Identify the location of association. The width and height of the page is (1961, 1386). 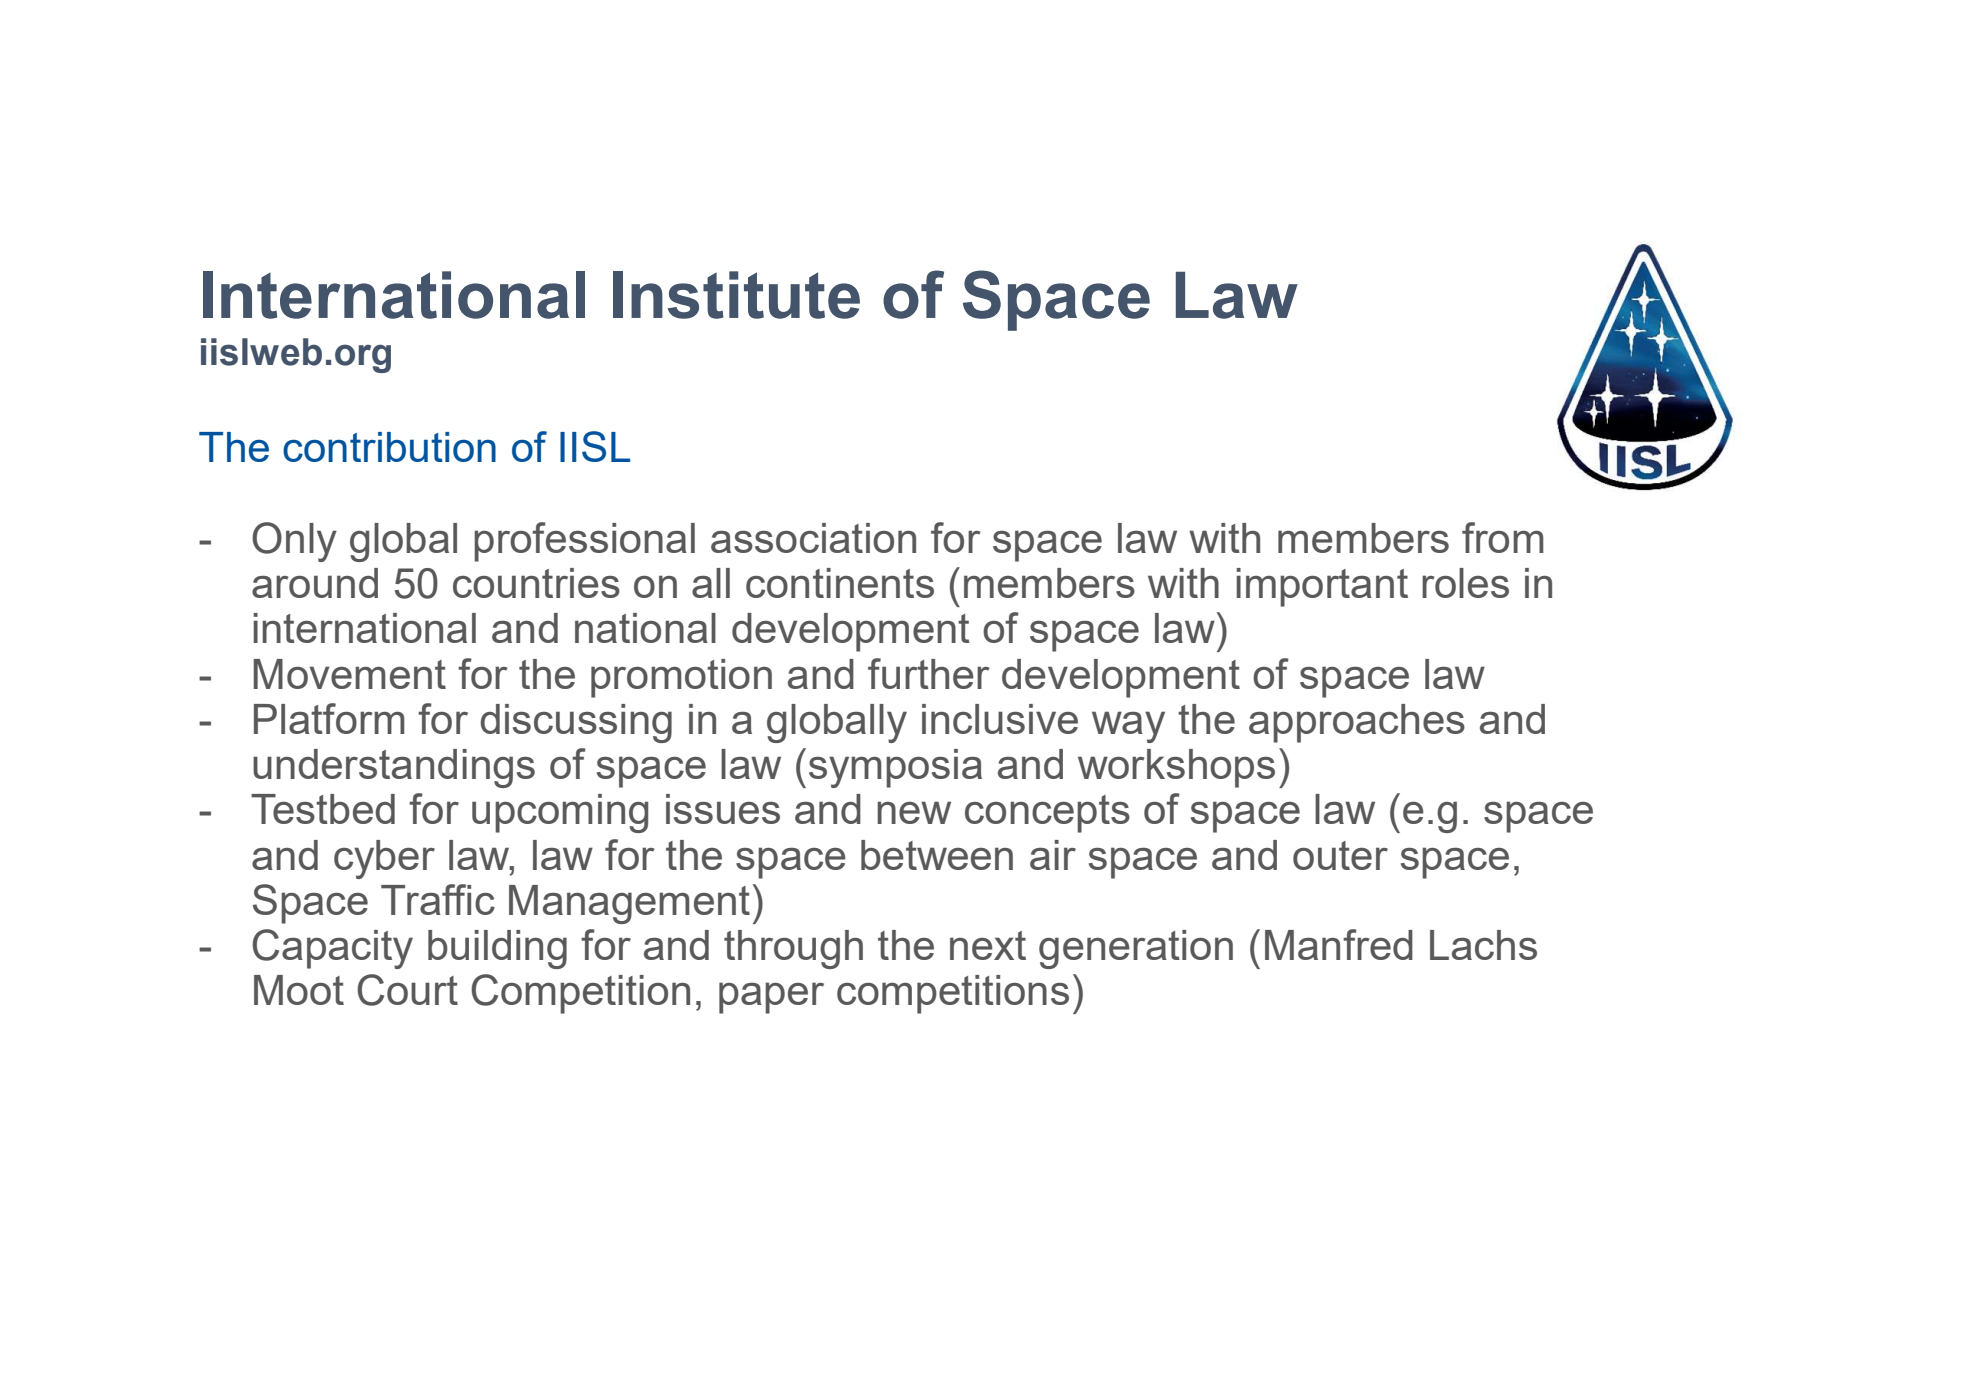
(813, 538).
